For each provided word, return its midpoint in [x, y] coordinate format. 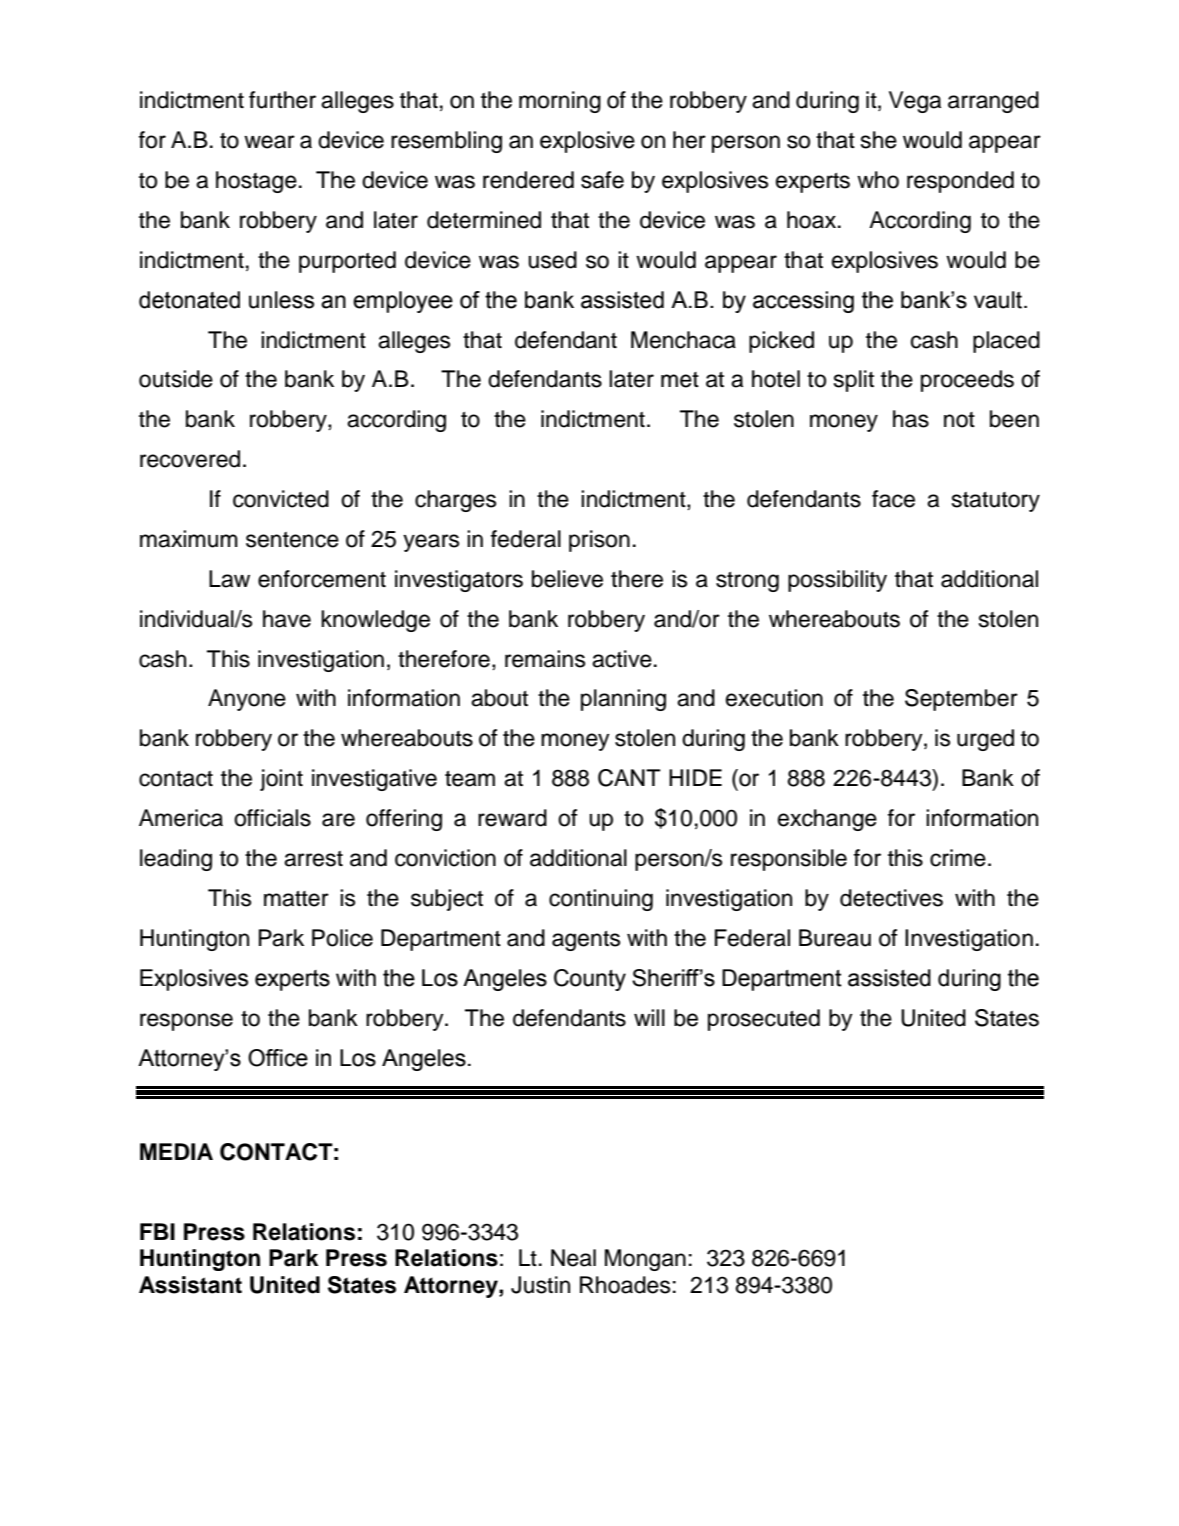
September [961, 700]
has [911, 419]
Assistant [190, 1285]
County [590, 980]
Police [342, 938]
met [680, 380]
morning [560, 102]
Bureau [835, 938]
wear [269, 142]
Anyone [247, 700]
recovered [190, 459]
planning [623, 700]
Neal [573, 1258]
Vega [915, 102]
